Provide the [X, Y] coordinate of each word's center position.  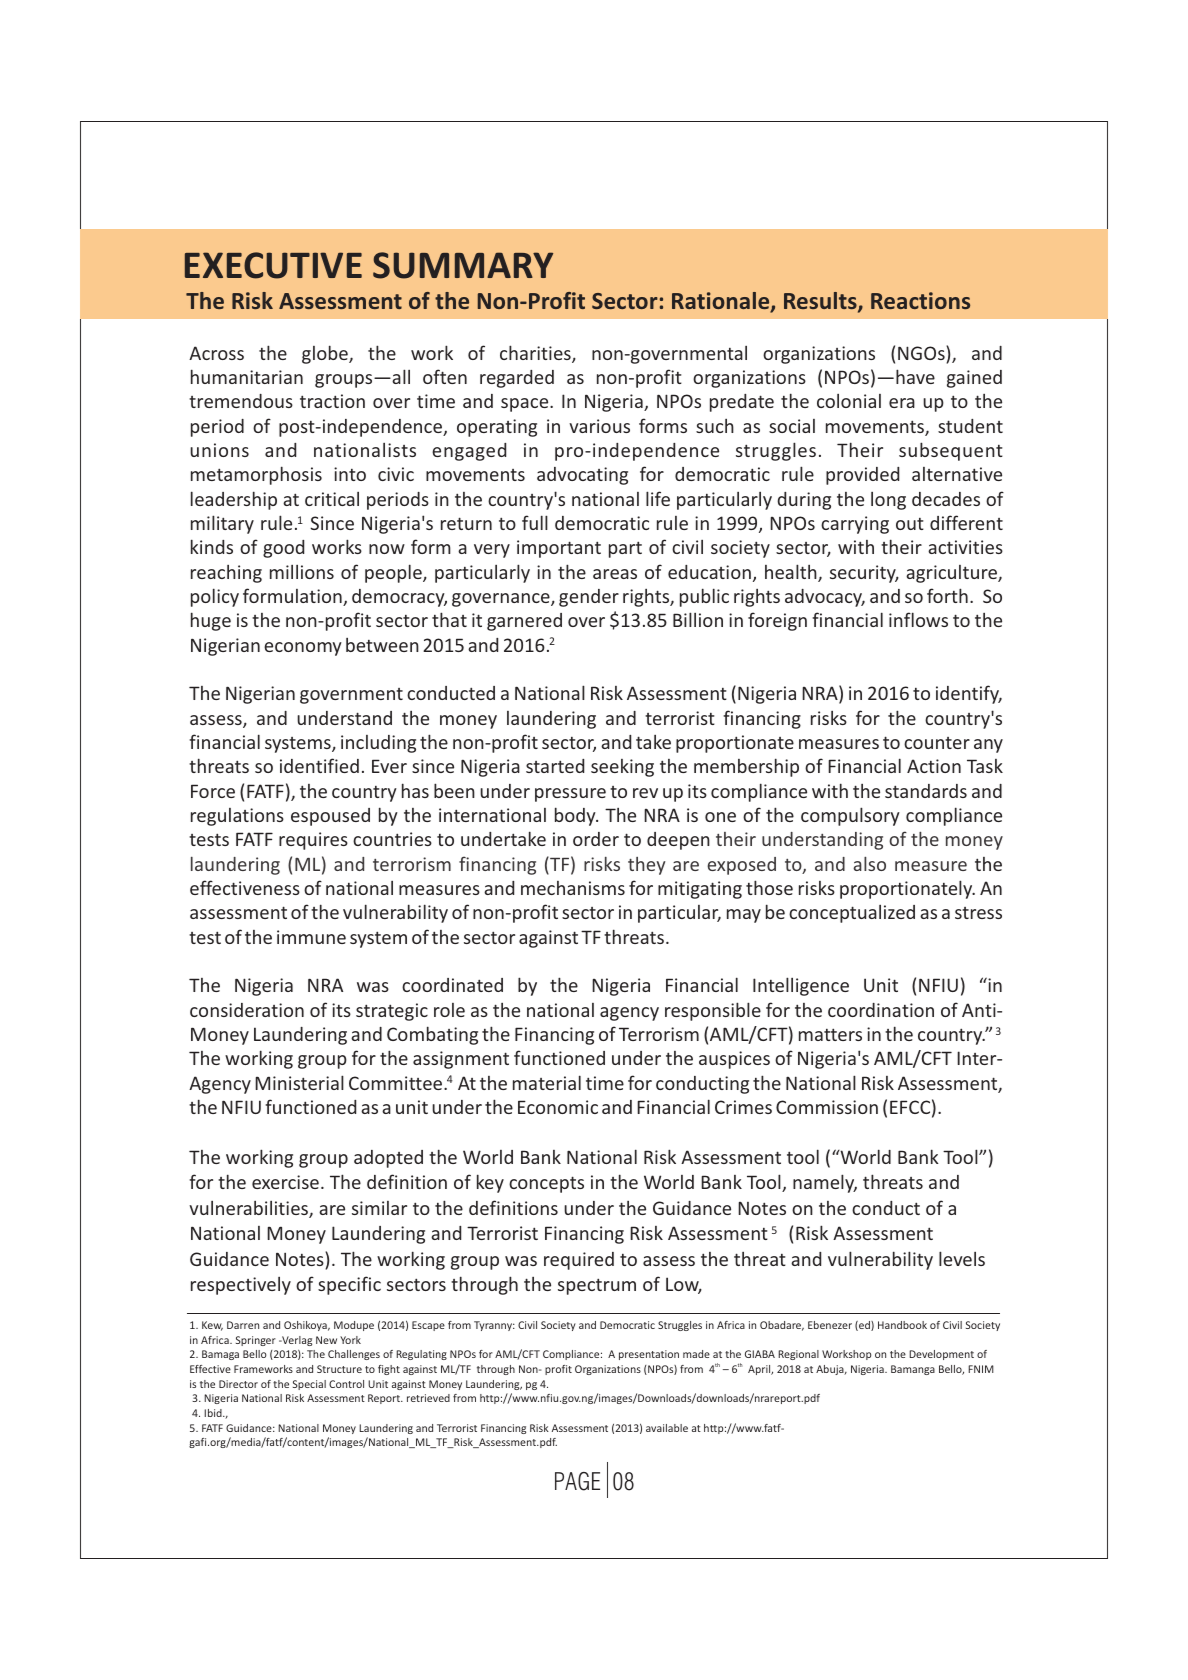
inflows [918, 619]
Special [309, 1385]
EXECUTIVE [273, 265]
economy [303, 649]
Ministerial [299, 1082]
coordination [881, 1010]
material [547, 1082]
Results [821, 302]
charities [536, 354]
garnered [524, 622]
